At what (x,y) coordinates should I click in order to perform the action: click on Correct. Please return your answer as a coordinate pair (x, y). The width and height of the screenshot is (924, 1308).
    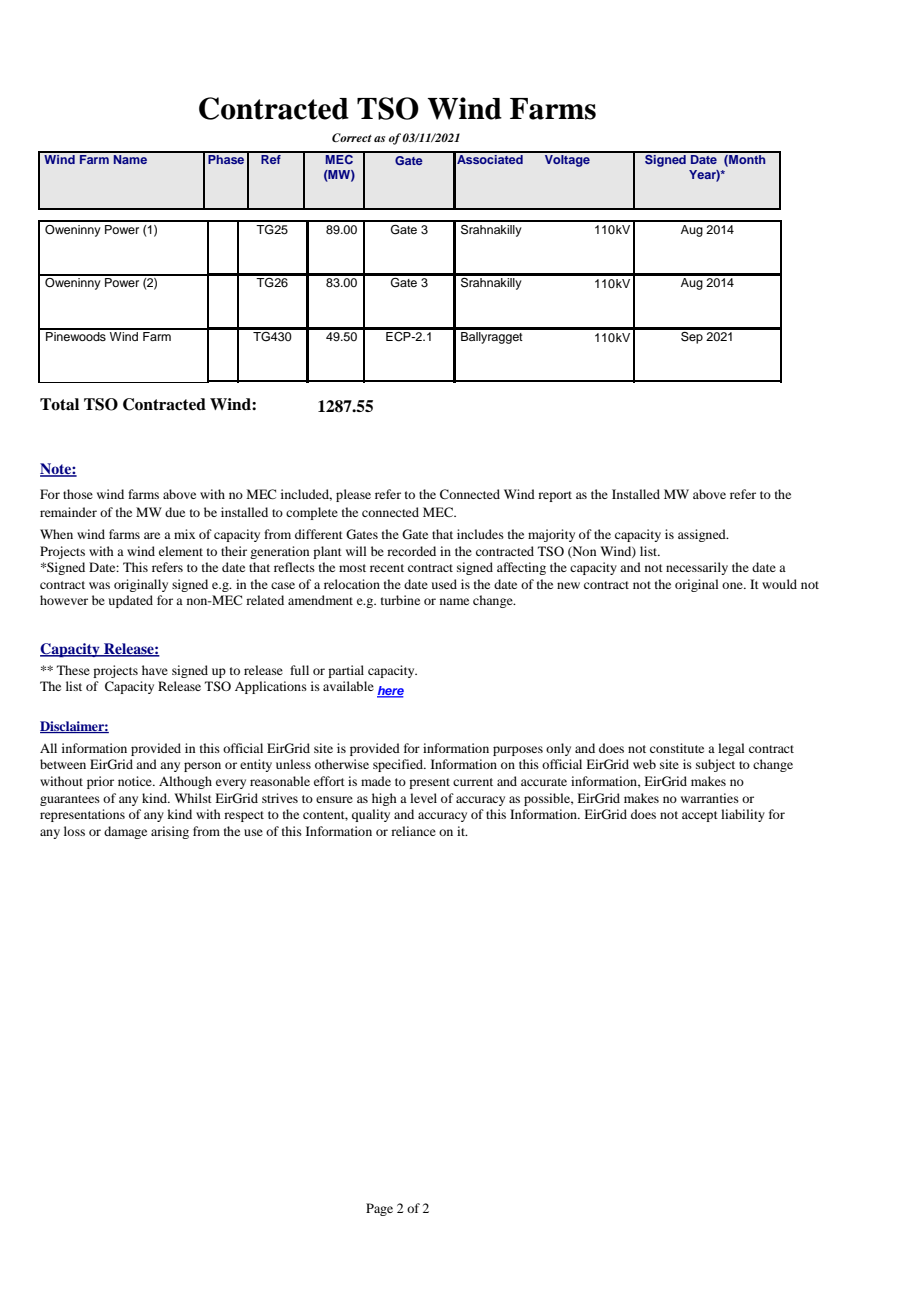
    Looking at the image, I should click on (352, 137).
